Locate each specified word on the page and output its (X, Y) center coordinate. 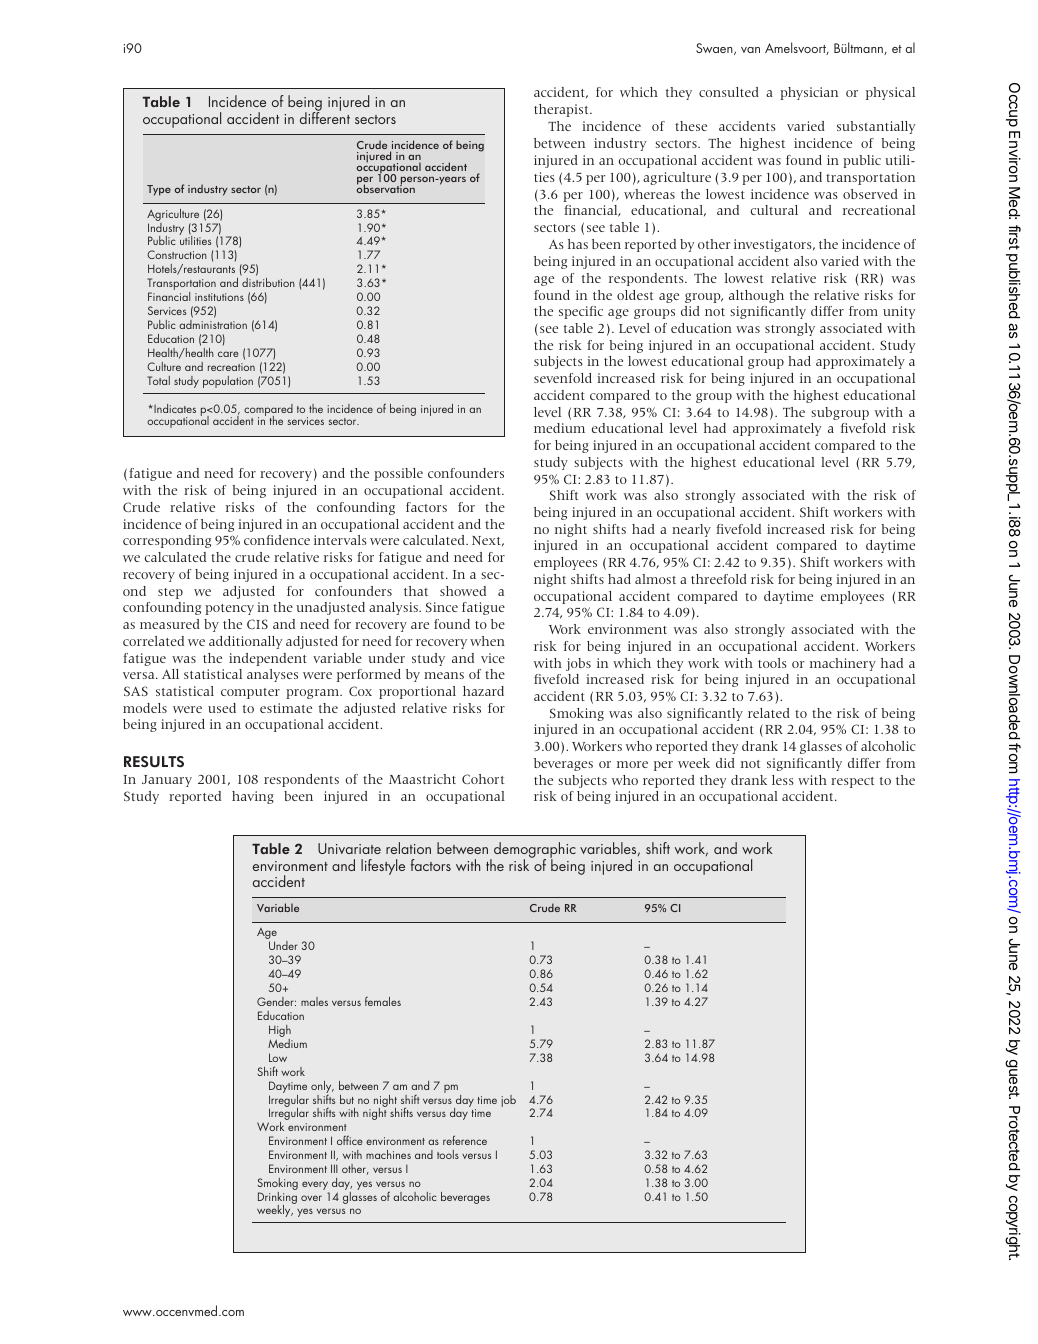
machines (388, 1154)
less (783, 780)
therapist (562, 110)
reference (465, 1140)
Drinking (277, 1199)
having (253, 797)
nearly (691, 530)
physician (809, 93)
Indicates (174, 408)
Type (159, 190)
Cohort (483, 779)
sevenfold (563, 378)
